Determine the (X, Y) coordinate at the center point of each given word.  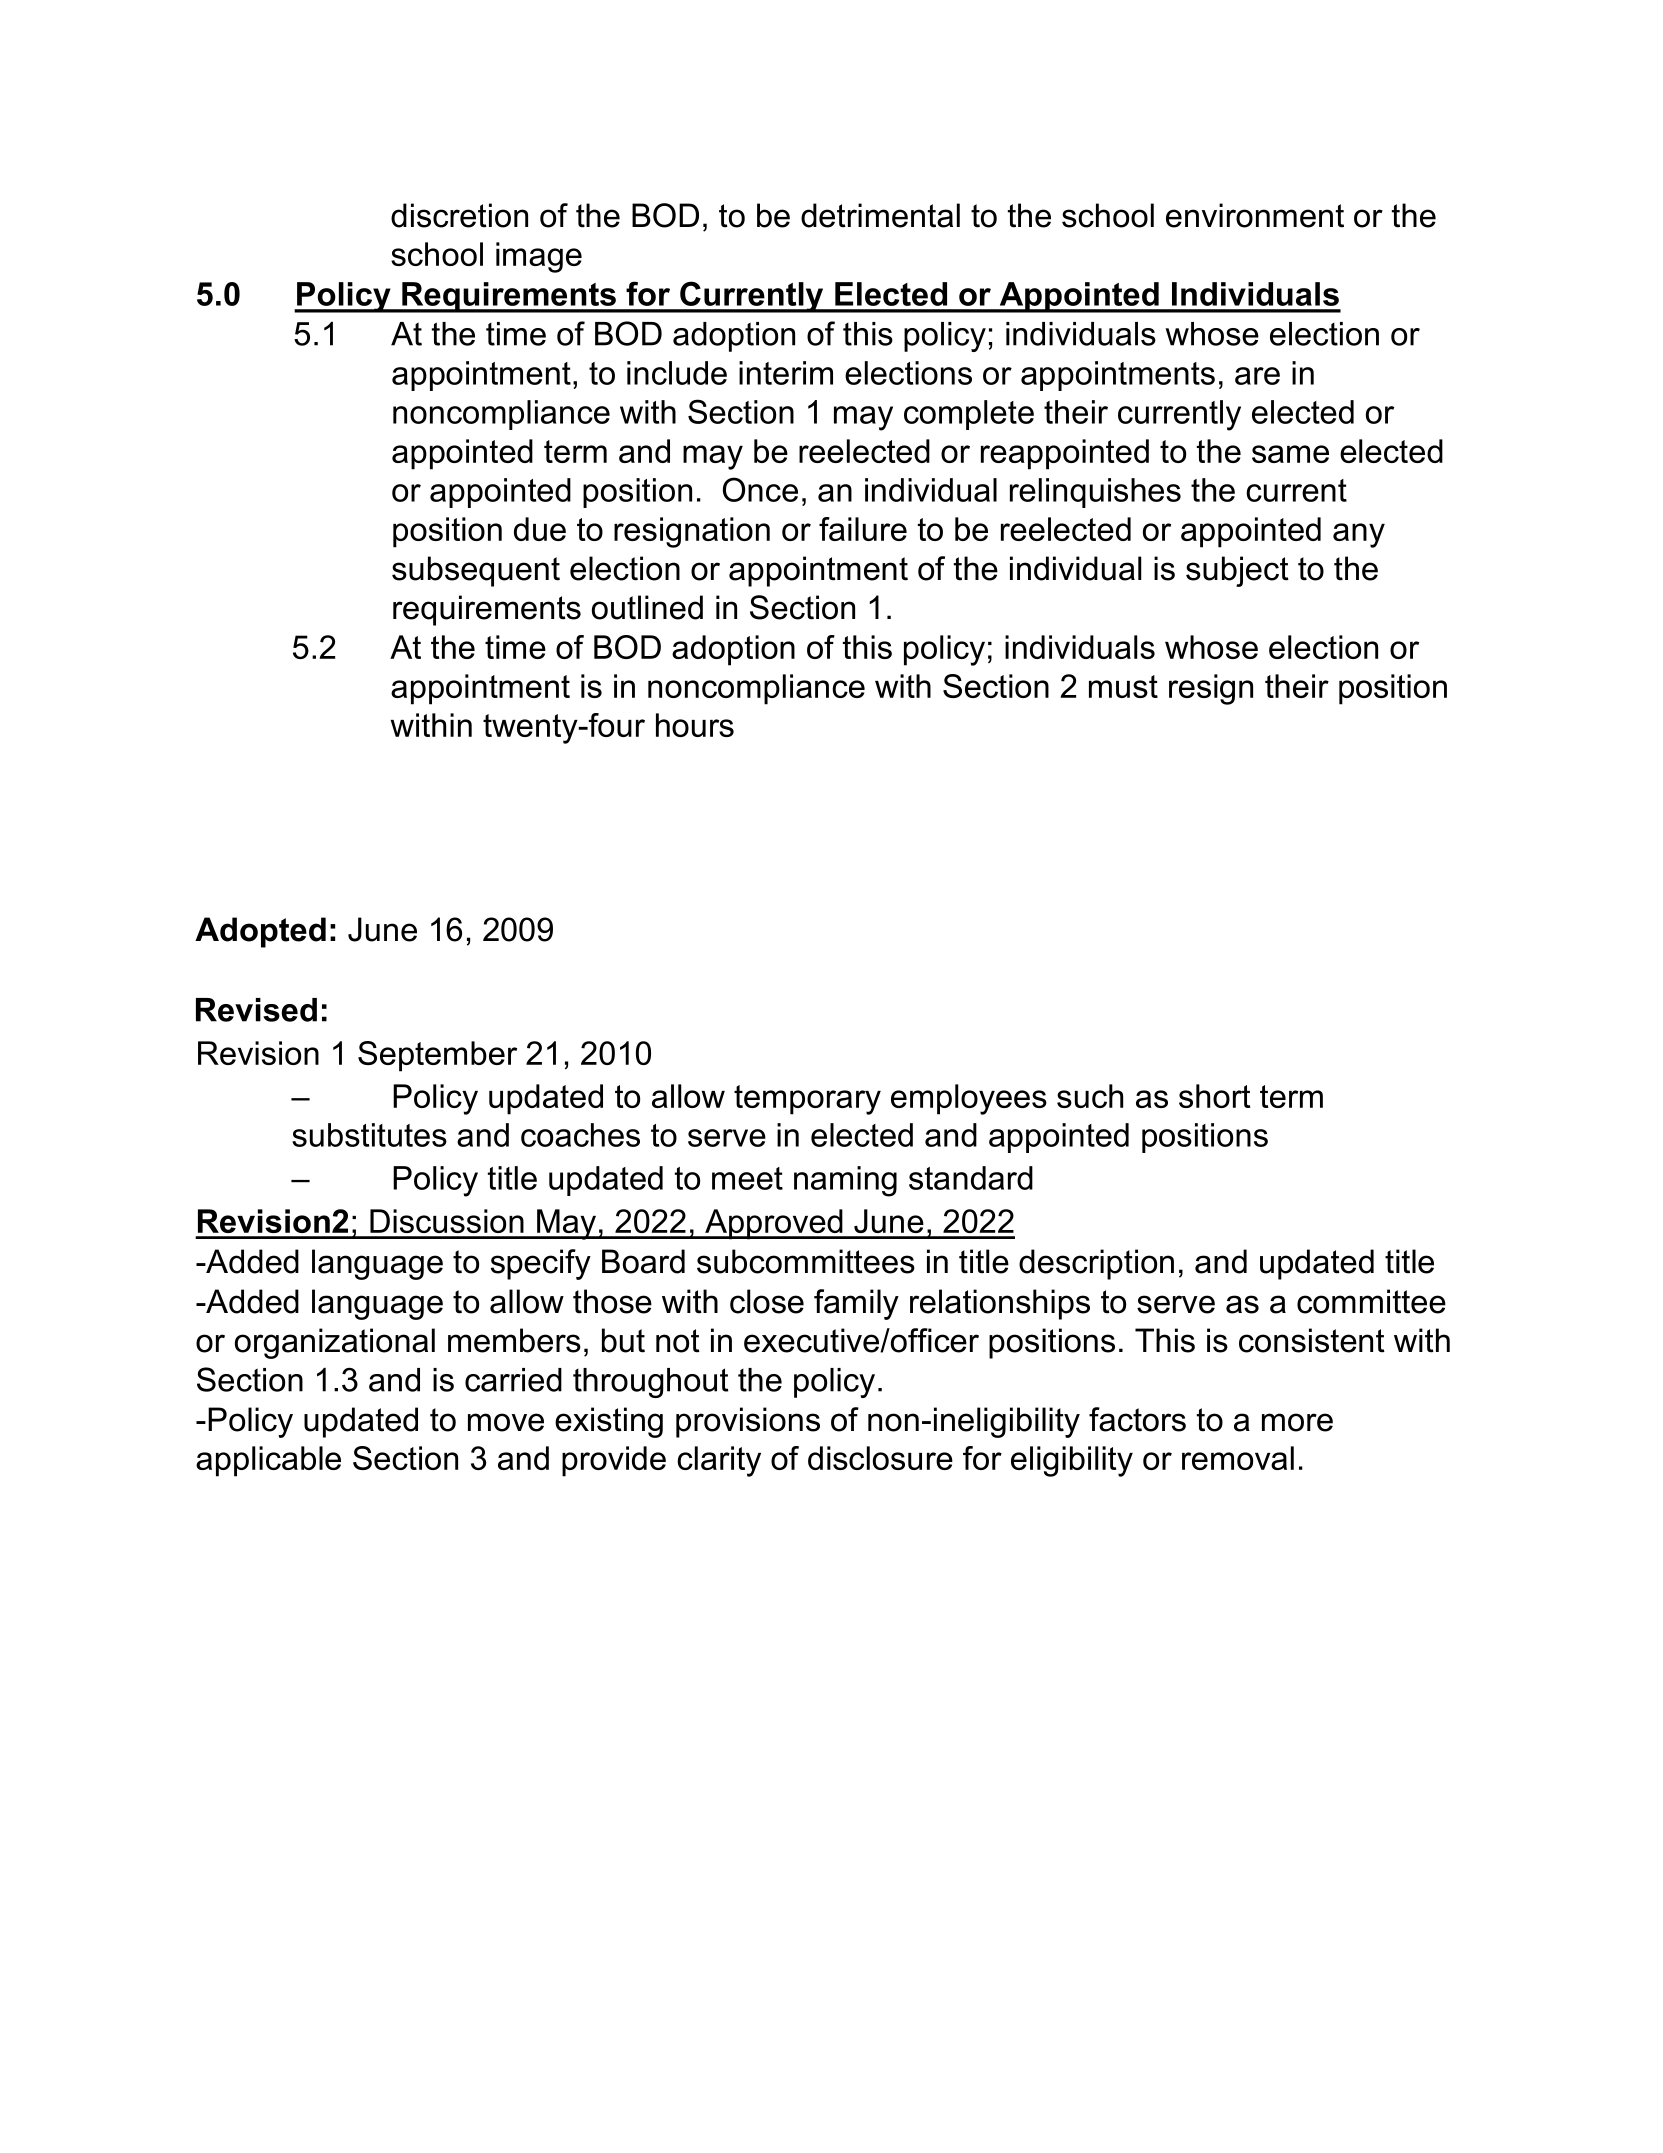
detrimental (880, 215)
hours (695, 725)
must (1123, 686)
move (506, 1422)
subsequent (476, 571)
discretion (459, 215)
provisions (748, 1422)
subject (1237, 571)
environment (1255, 215)
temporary (807, 1100)
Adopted (260, 932)
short (1215, 1096)
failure (863, 529)
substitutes (369, 1135)
